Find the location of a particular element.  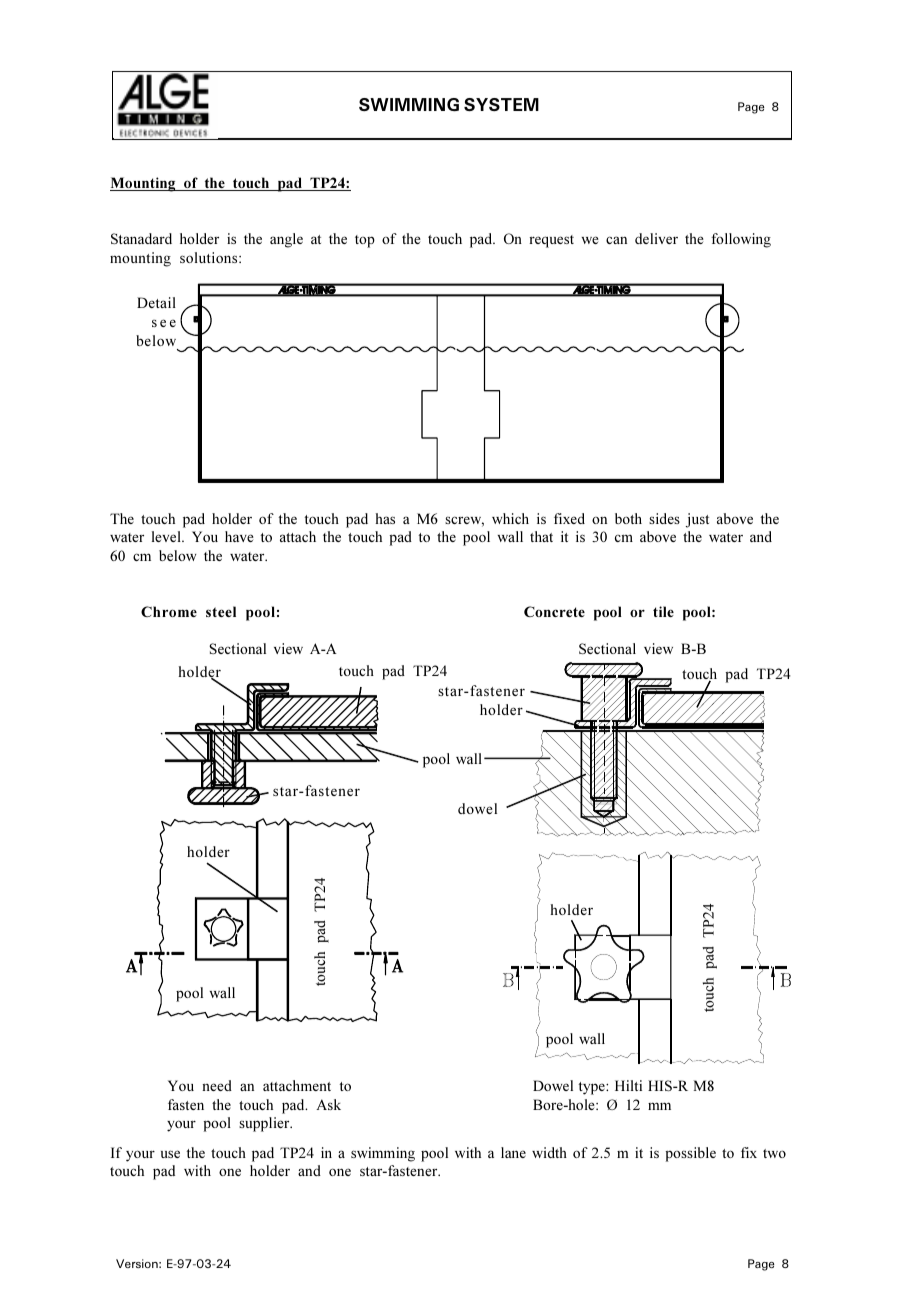

just is located at coordinates (697, 520).
